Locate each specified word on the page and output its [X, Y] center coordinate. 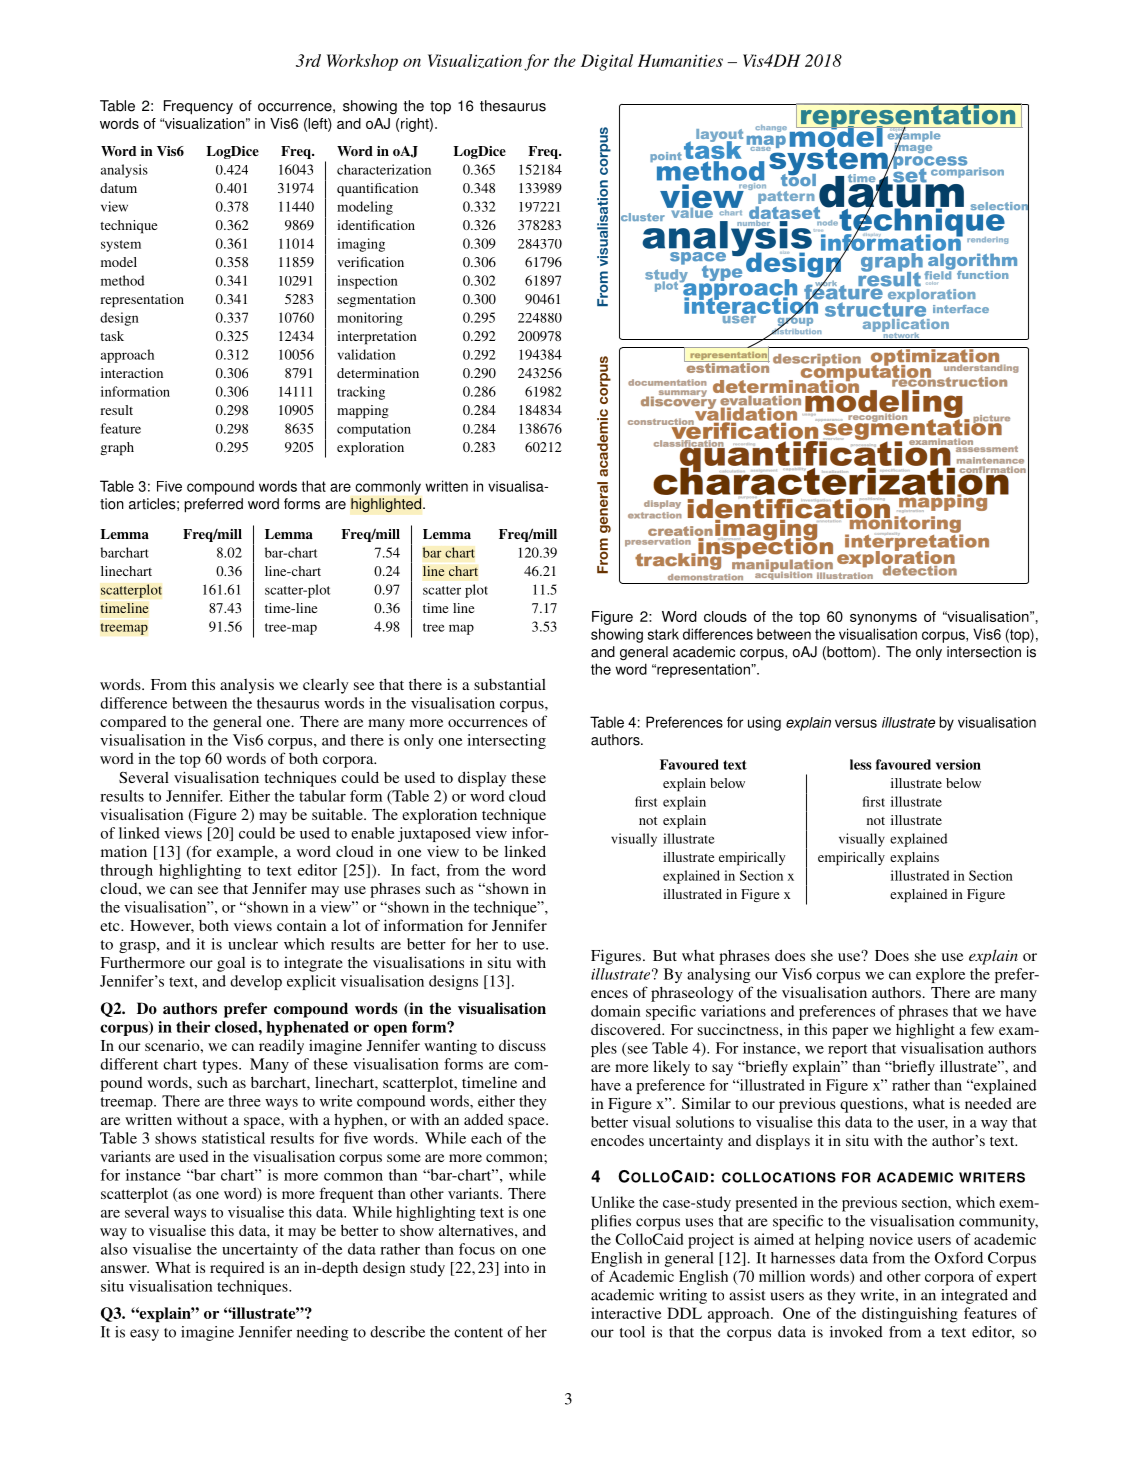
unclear [253, 944]
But [665, 955]
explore [940, 975]
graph [117, 449]
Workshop [362, 62]
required [237, 1269]
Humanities [680, 60]
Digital [607, 62]
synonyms [883, 619]
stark [663, 634]
